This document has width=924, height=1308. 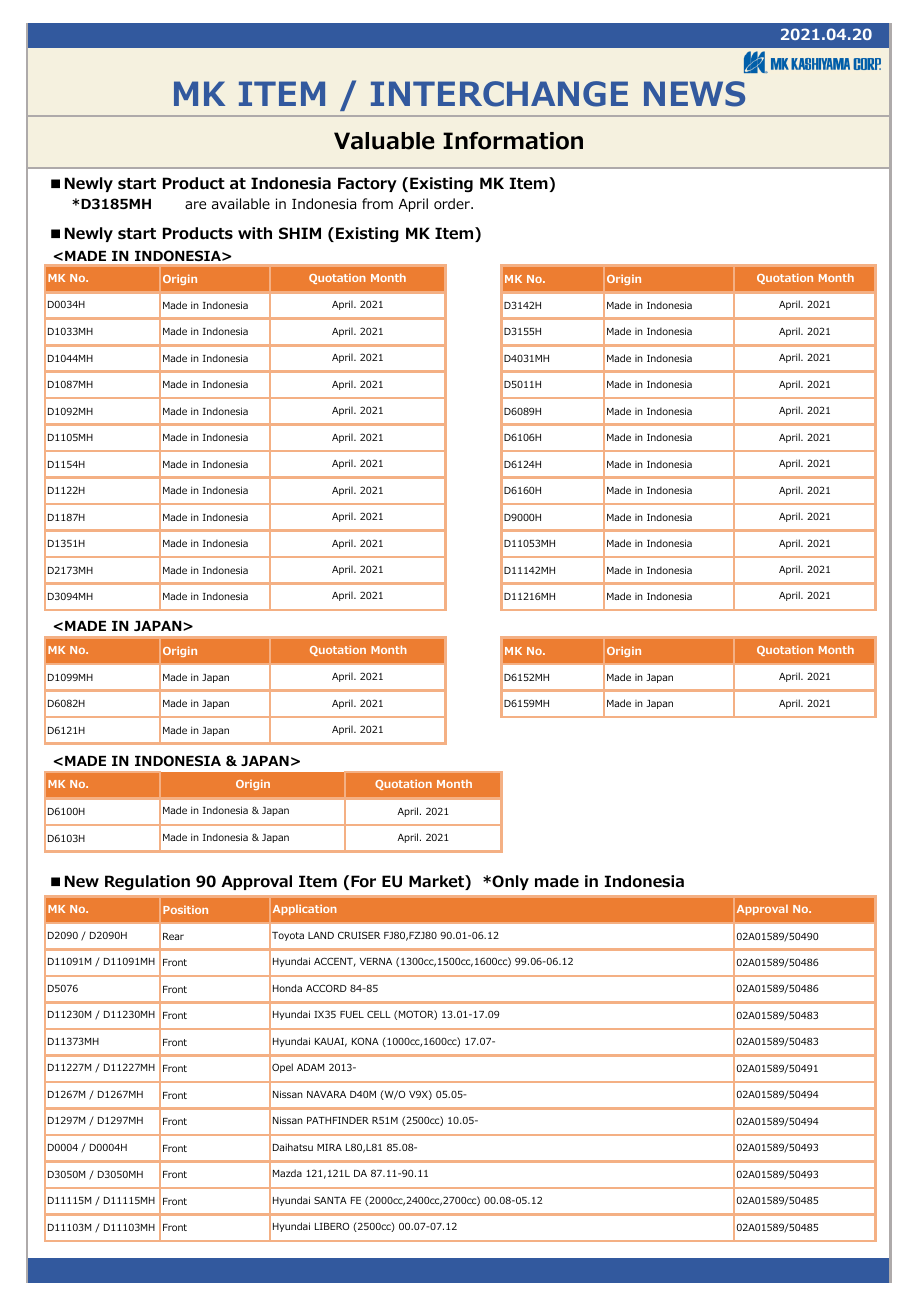 I want to click on NEWS, so click(x=694, y=94).
